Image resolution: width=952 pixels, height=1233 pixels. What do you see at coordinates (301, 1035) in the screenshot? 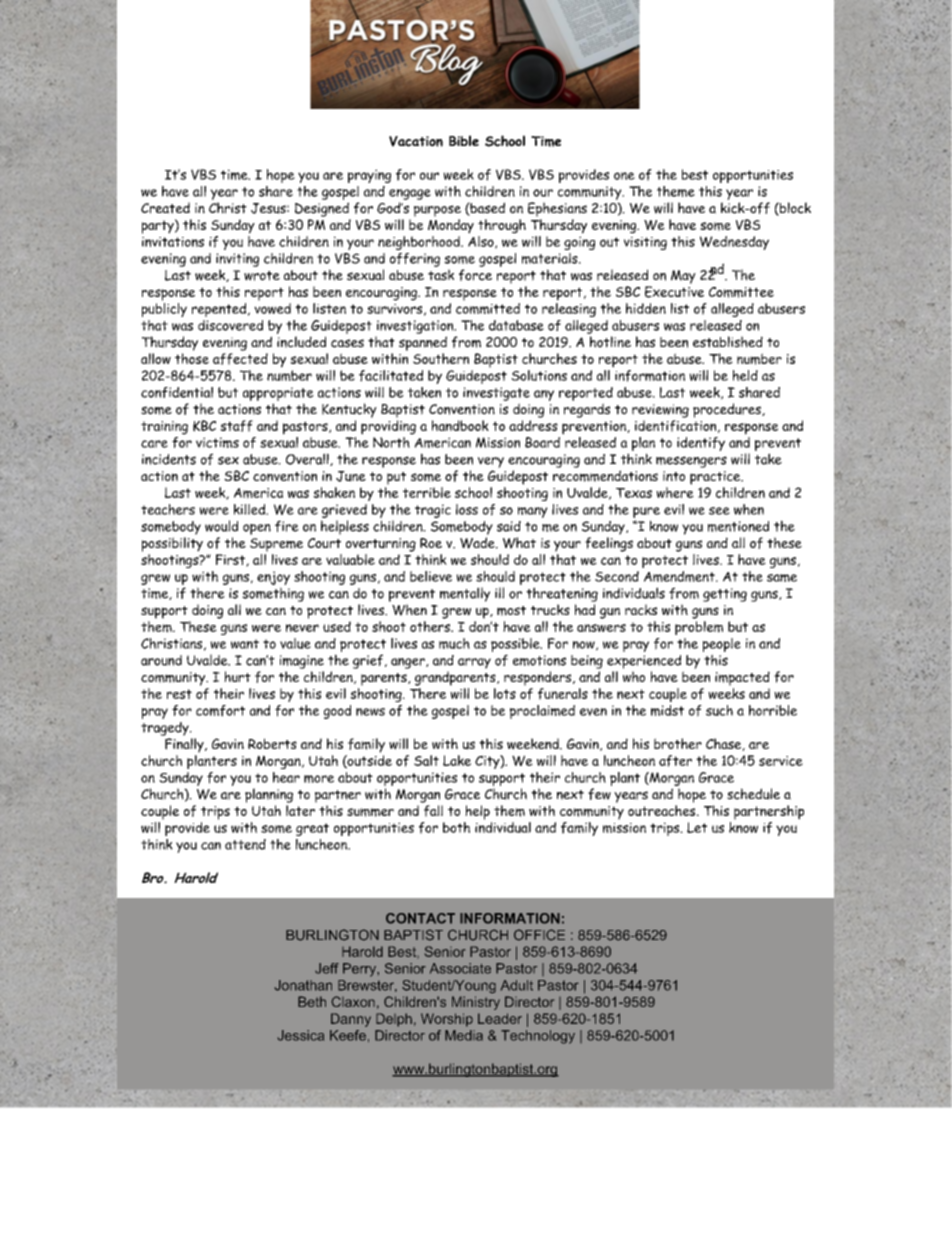
I see `Jessica` at bounding box center [301, 1035].
